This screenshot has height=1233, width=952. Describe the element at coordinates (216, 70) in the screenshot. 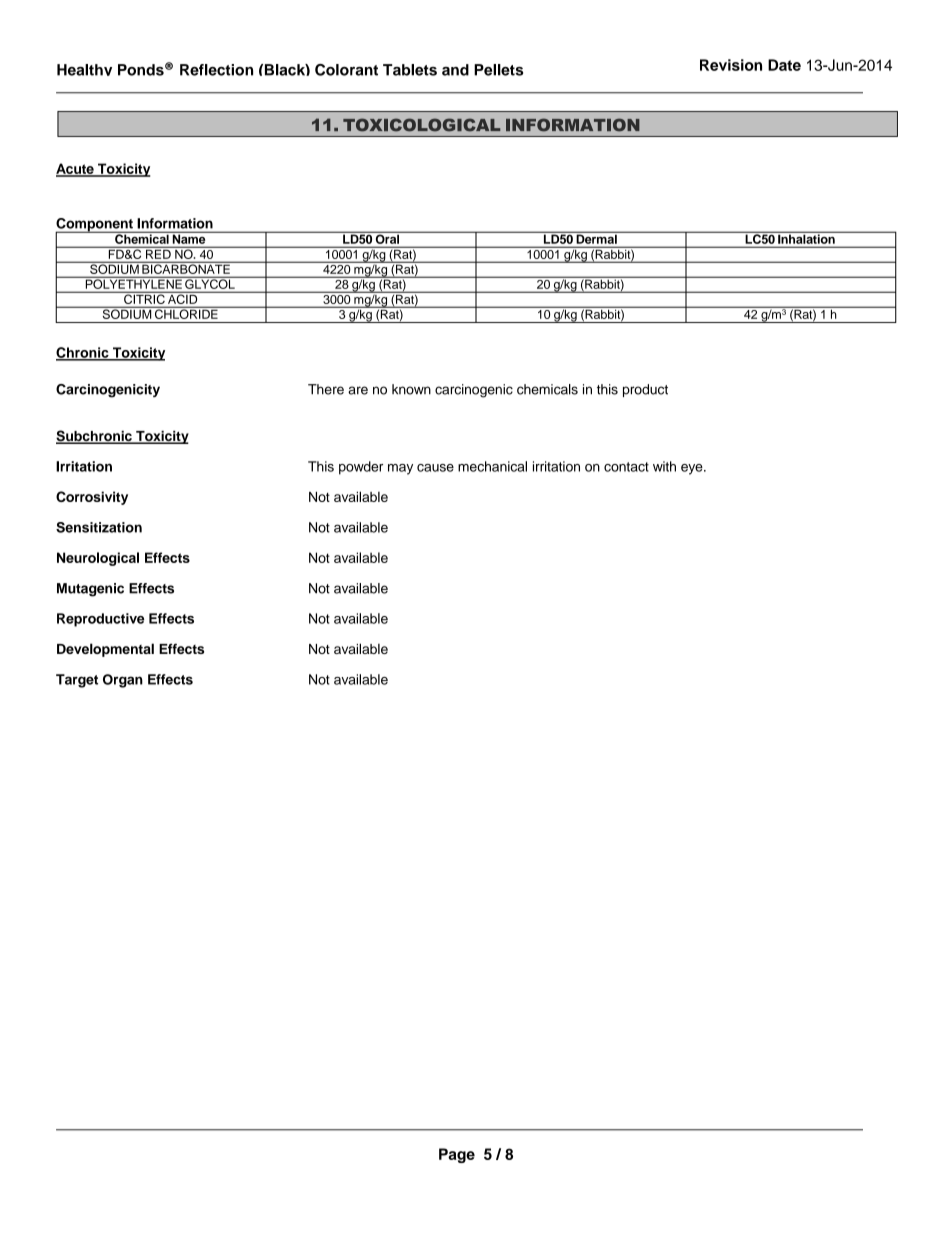

I see `Reflection` at that location.
